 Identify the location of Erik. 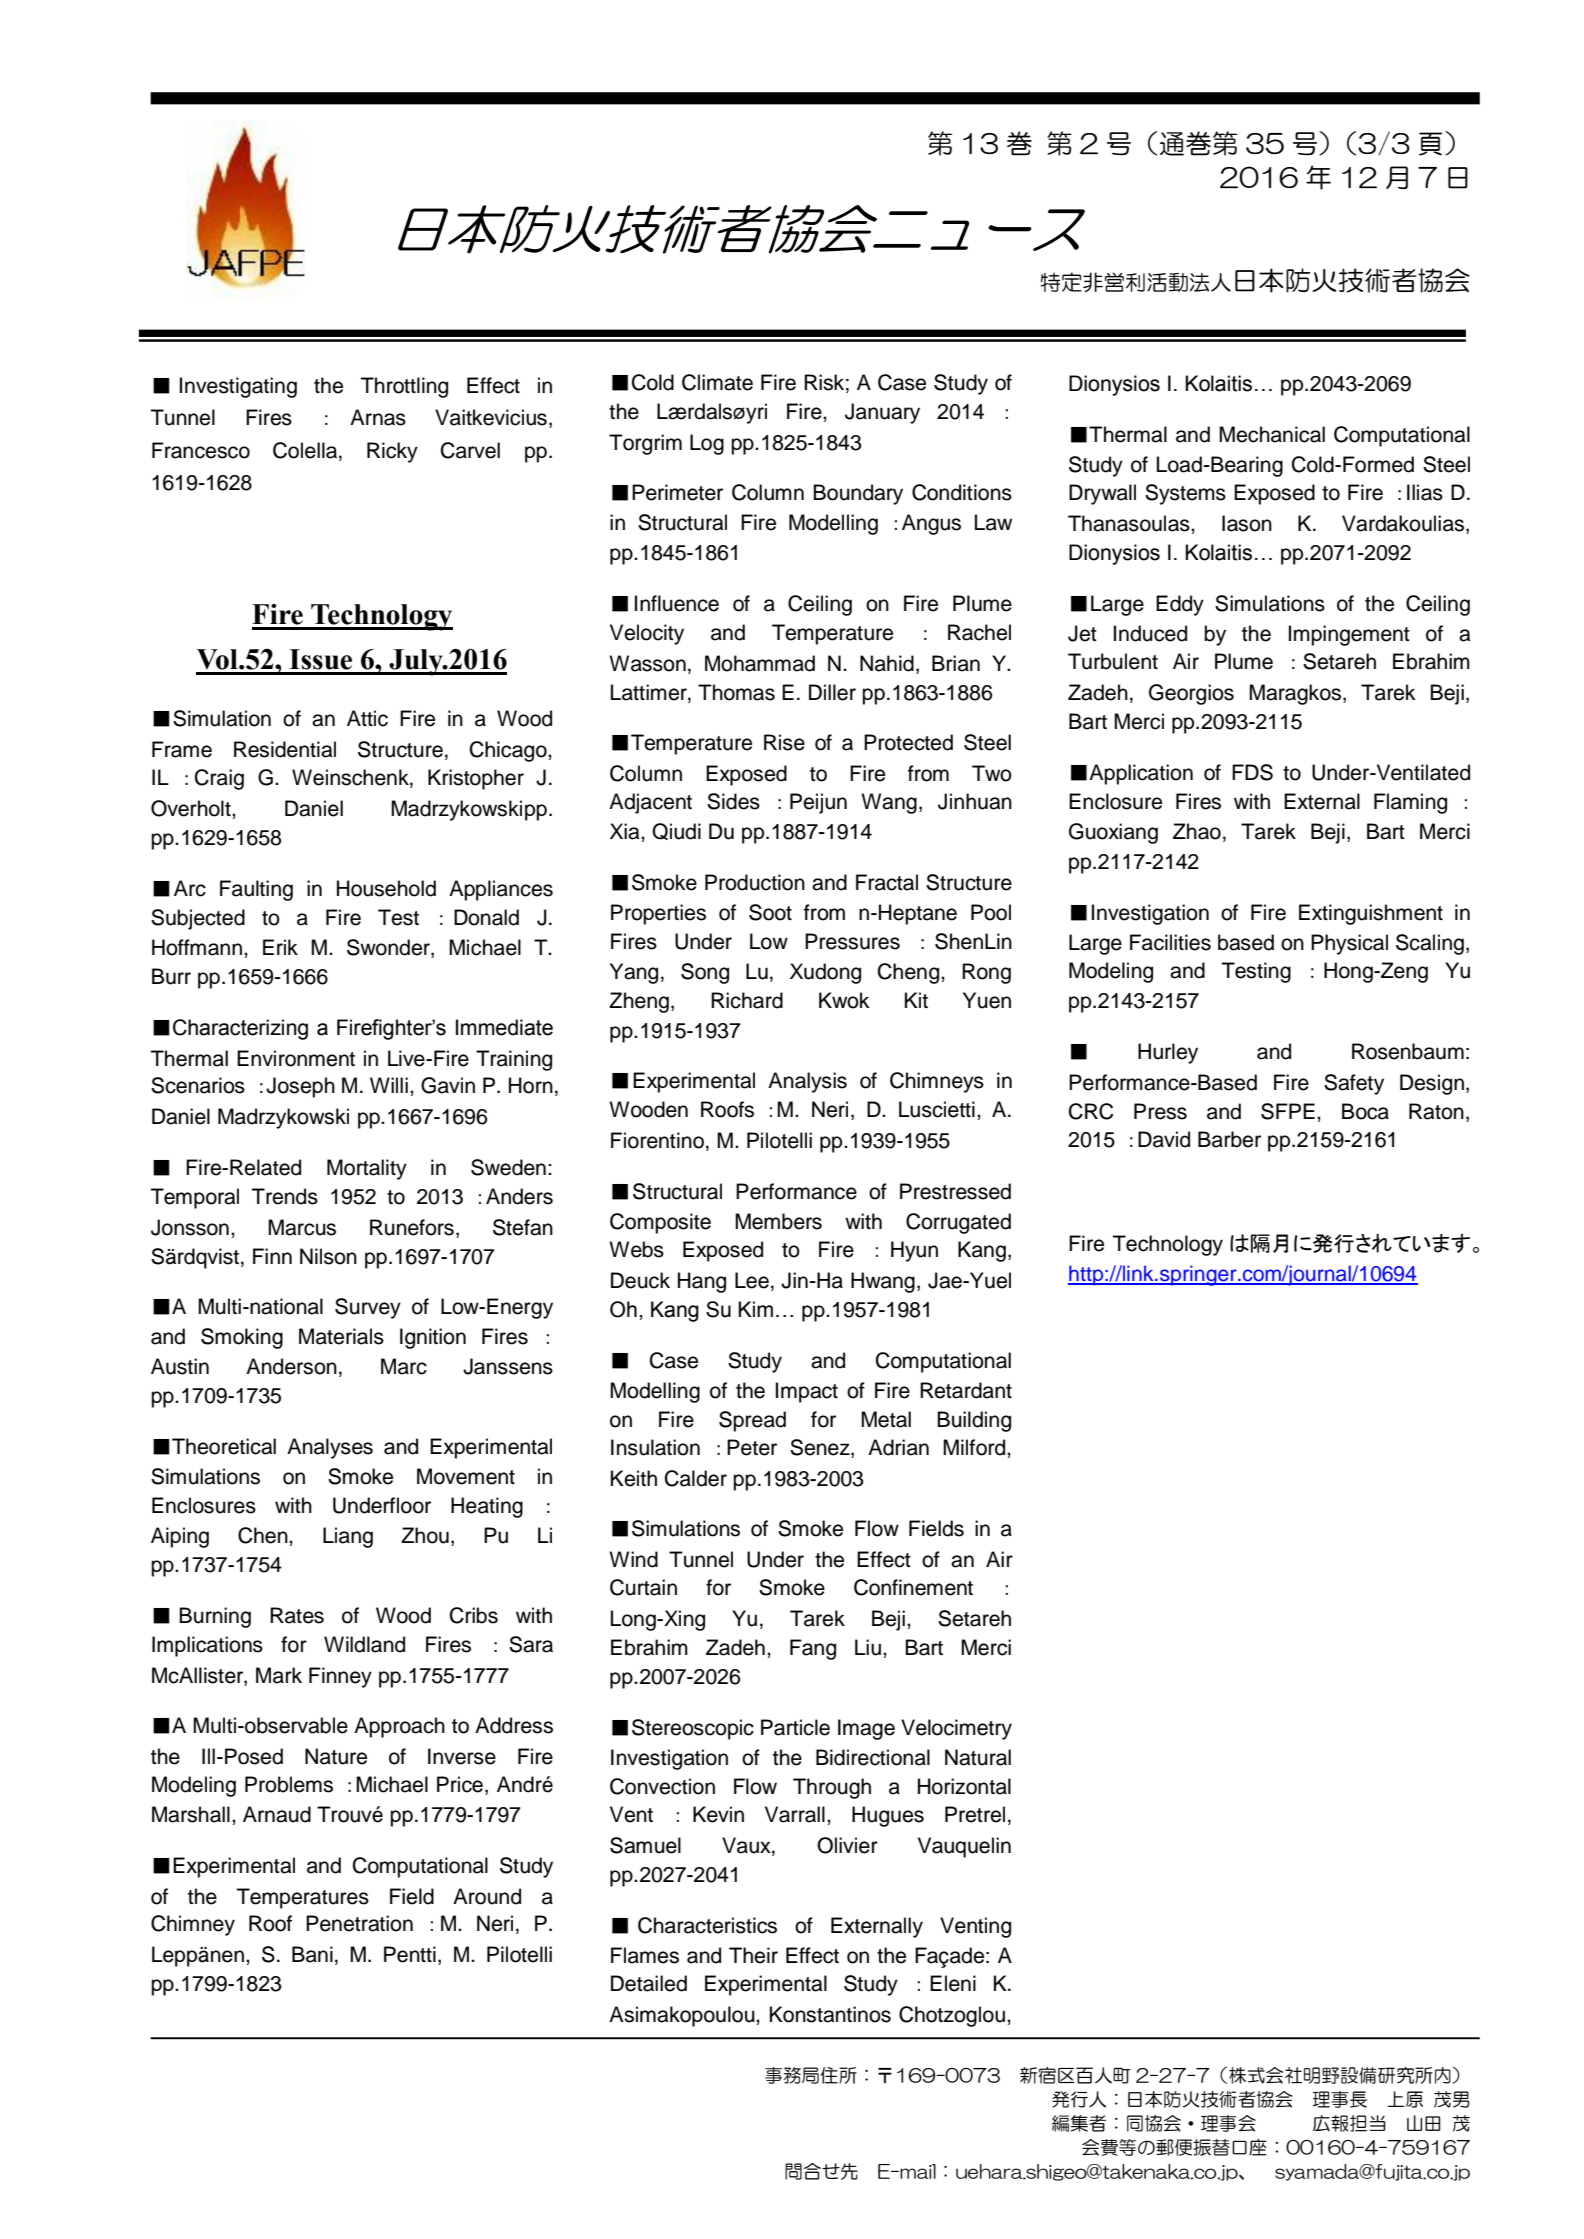
(280, 947).
